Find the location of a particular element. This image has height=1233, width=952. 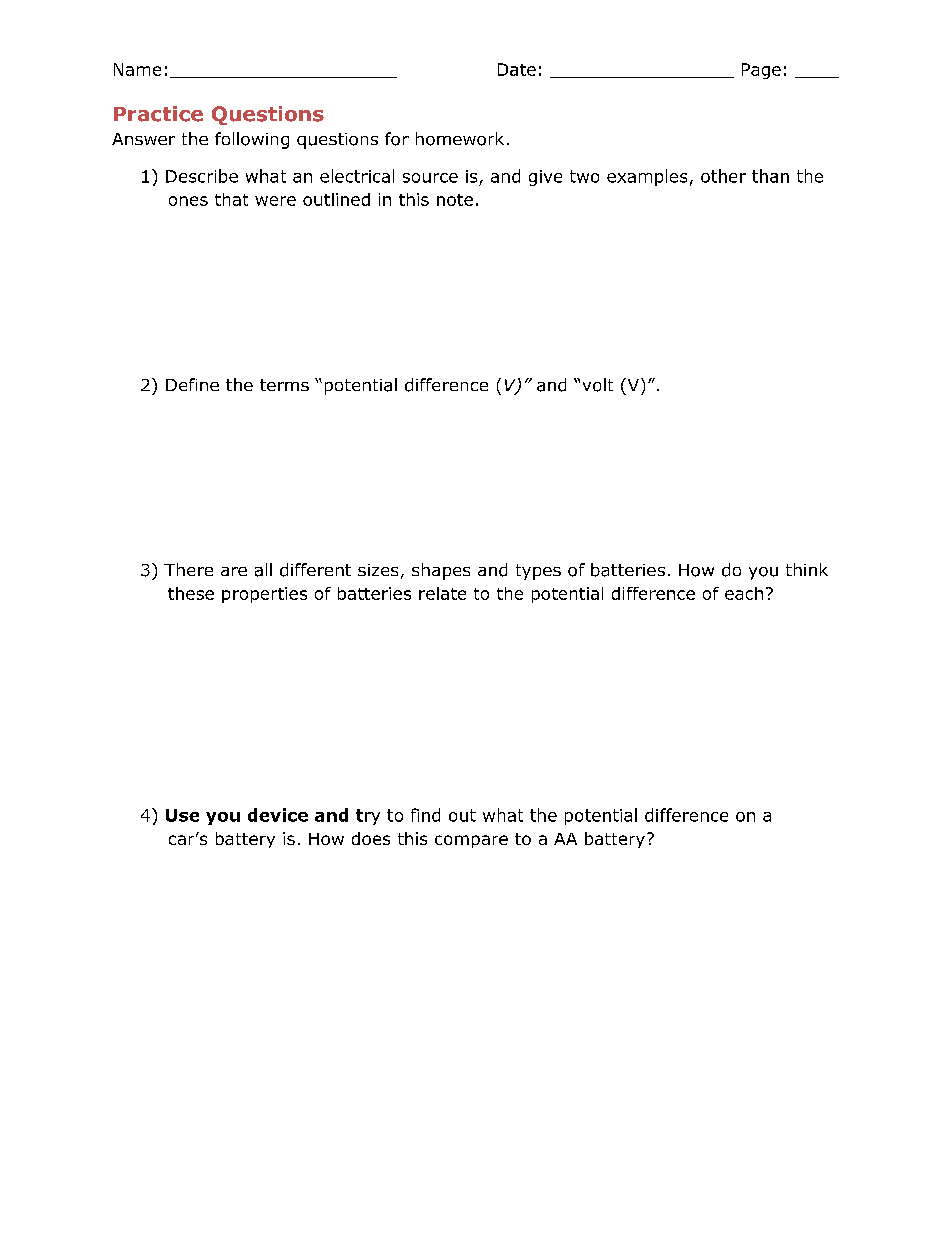

Date is located at coordinates (517, 69).
